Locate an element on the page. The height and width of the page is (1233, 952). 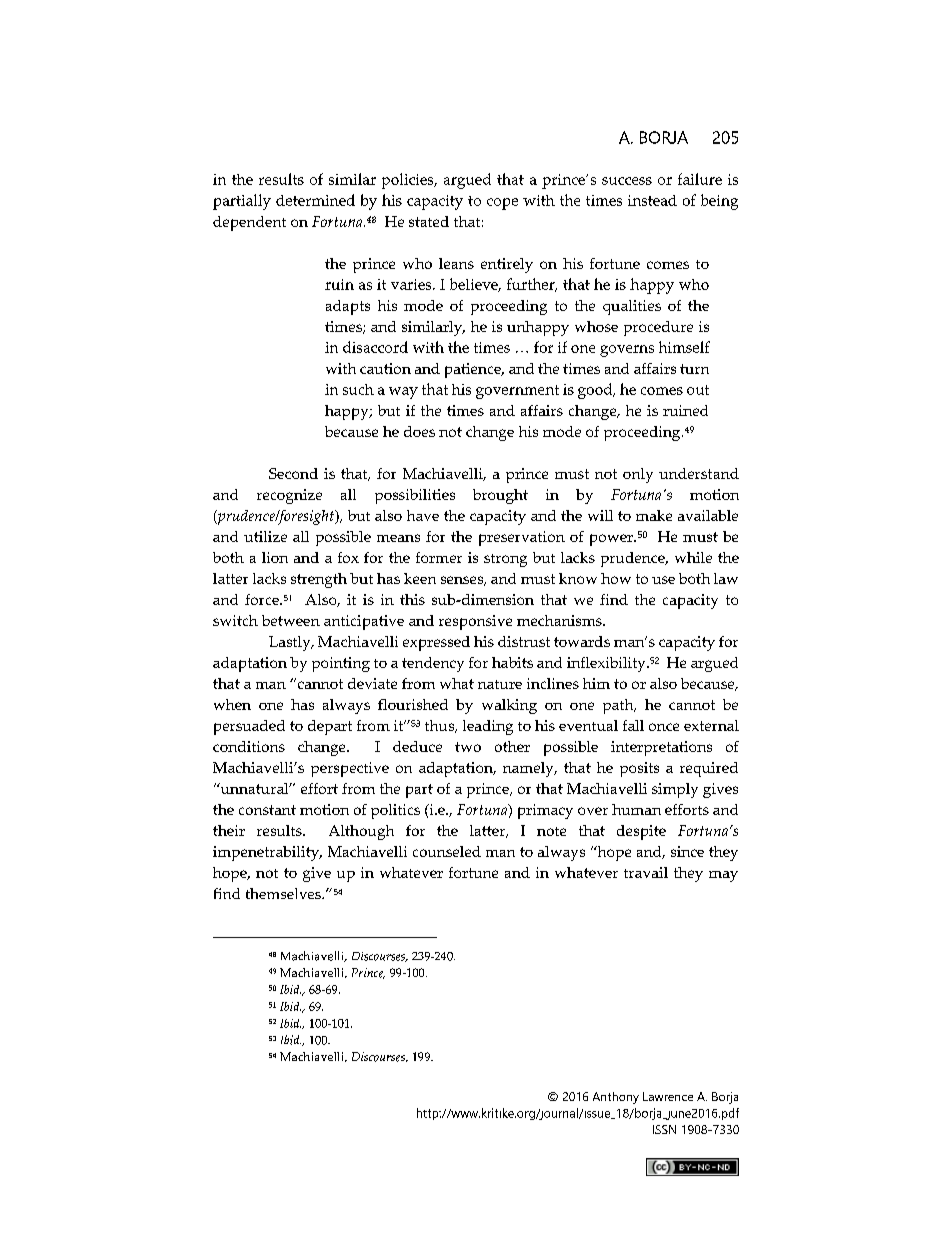
responsive is located at coordinates (475, 622).
